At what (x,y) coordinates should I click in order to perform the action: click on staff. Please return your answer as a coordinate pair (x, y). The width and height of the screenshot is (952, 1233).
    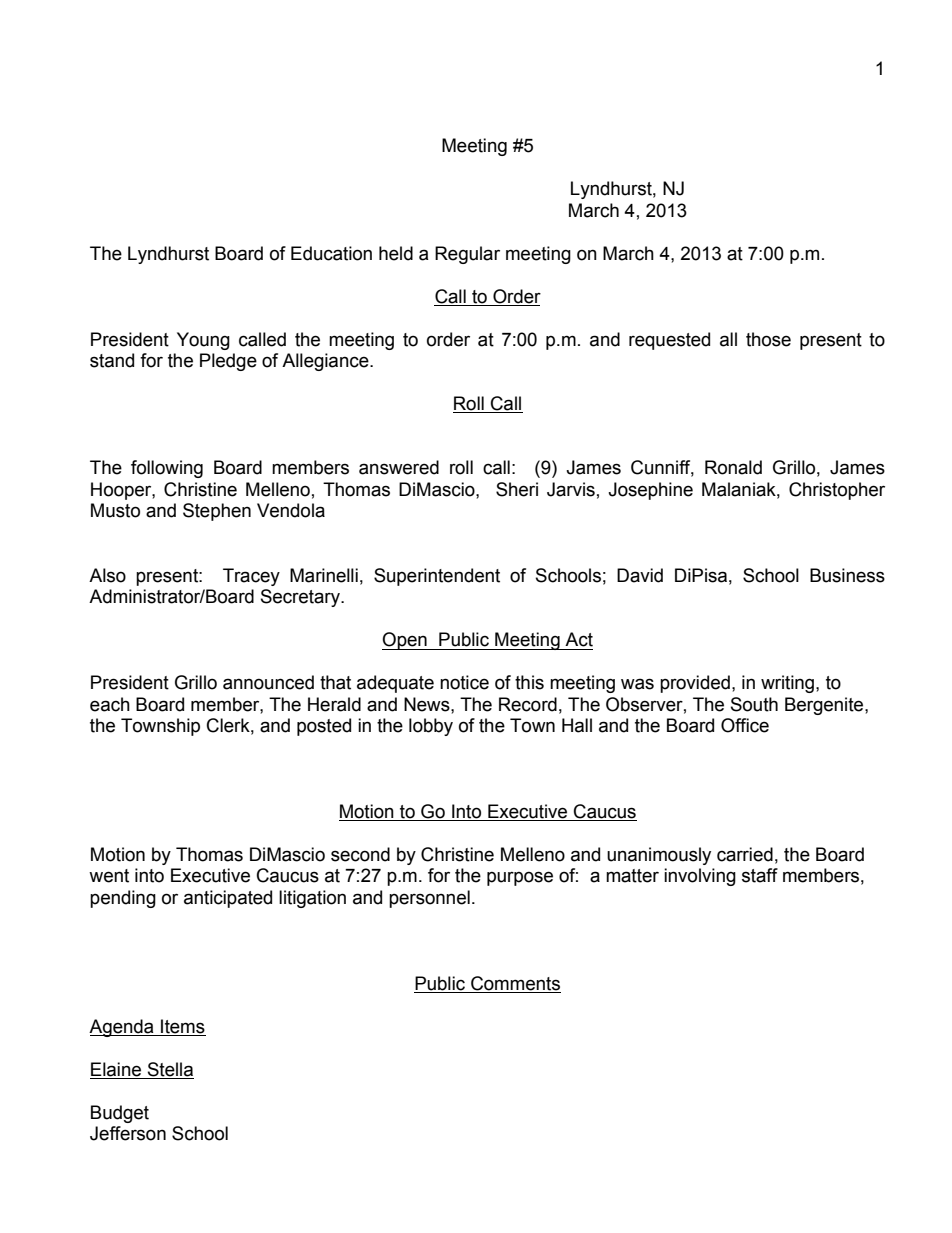
    Looking at the image, I should click on (760, 875).
